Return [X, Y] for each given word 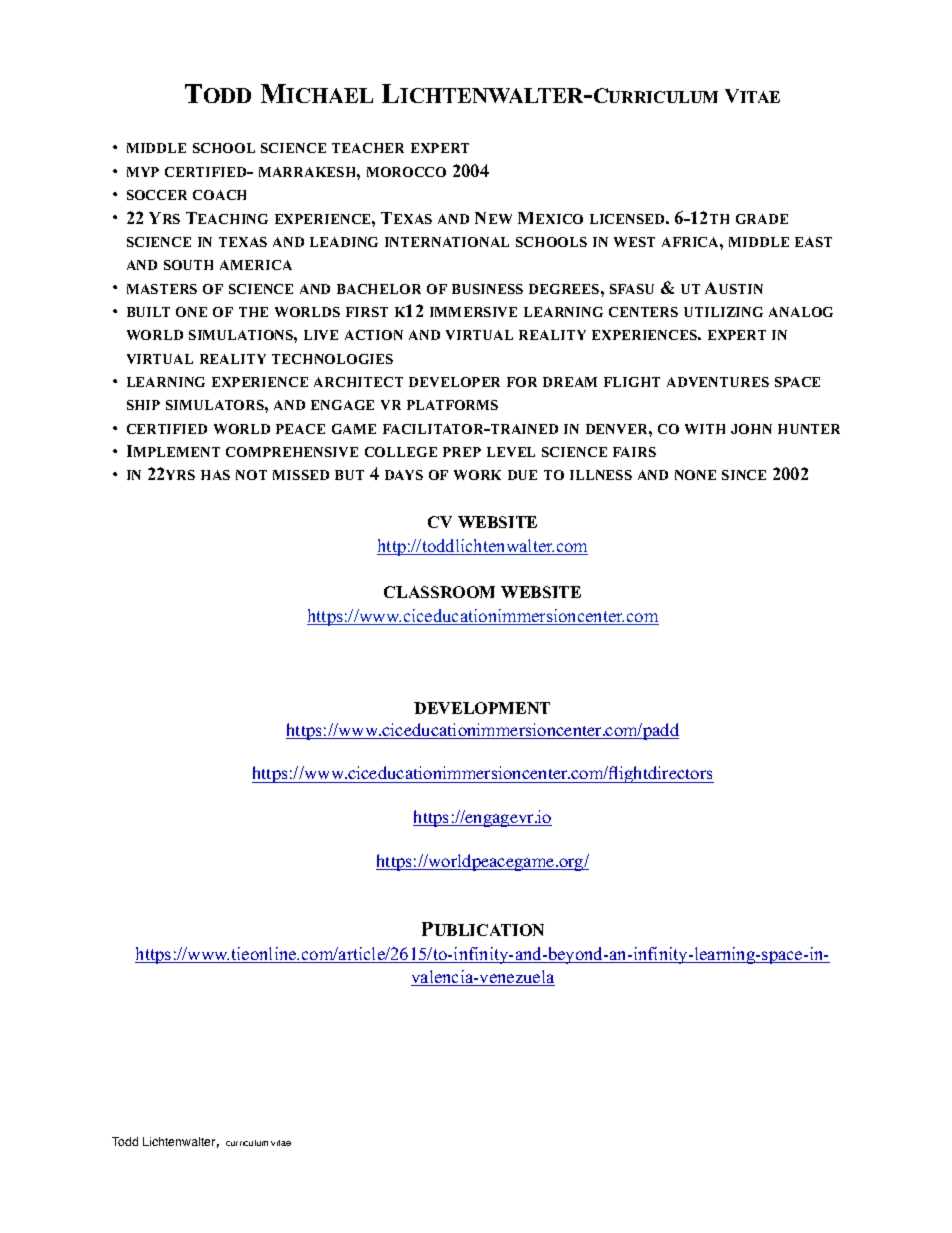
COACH [219, 195]
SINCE [744, 475]
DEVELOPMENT [482, 708]
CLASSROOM [439, 592]
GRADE [762, 219]
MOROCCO [406, 172]
